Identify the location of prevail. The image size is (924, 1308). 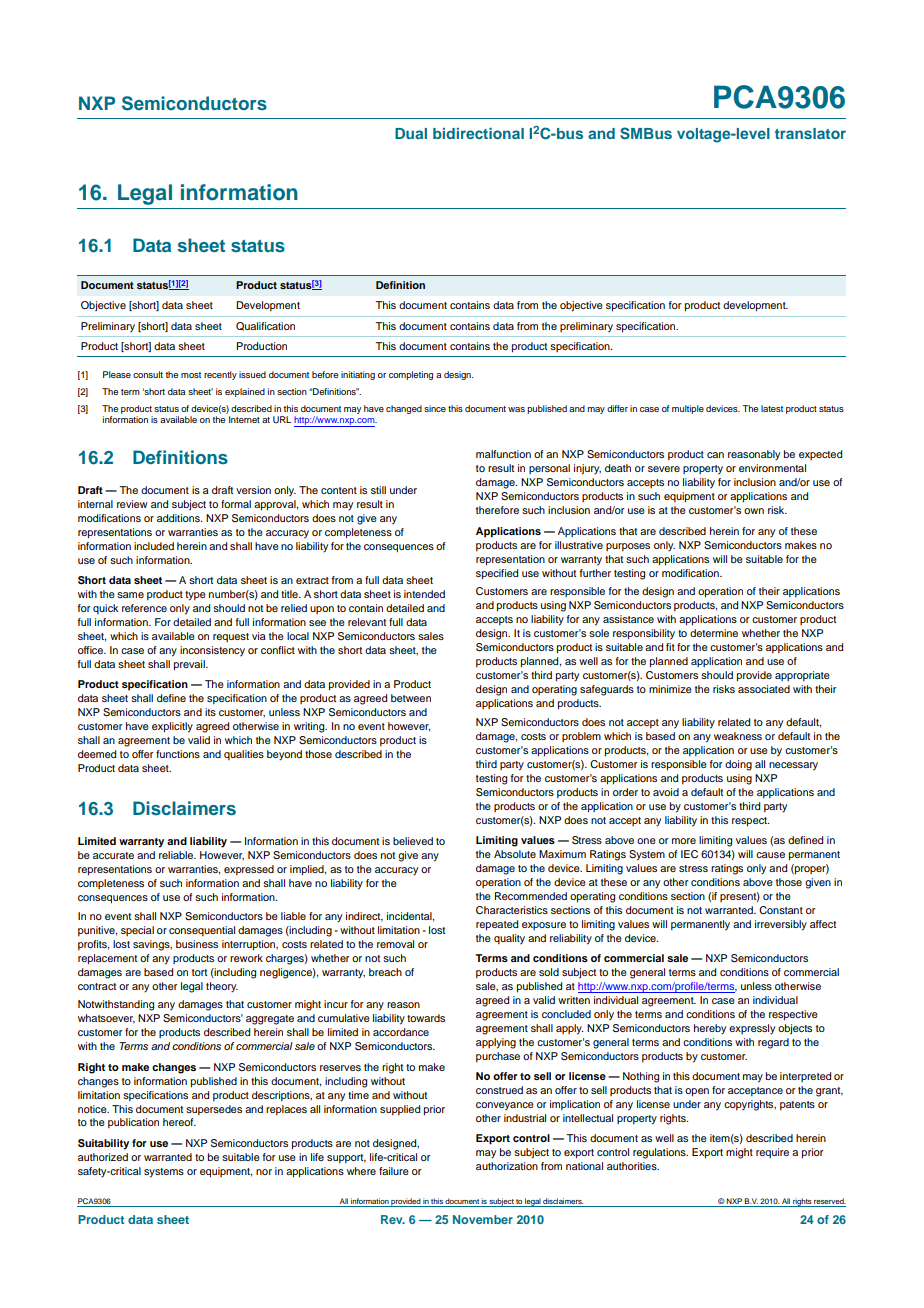
(190, 665).
